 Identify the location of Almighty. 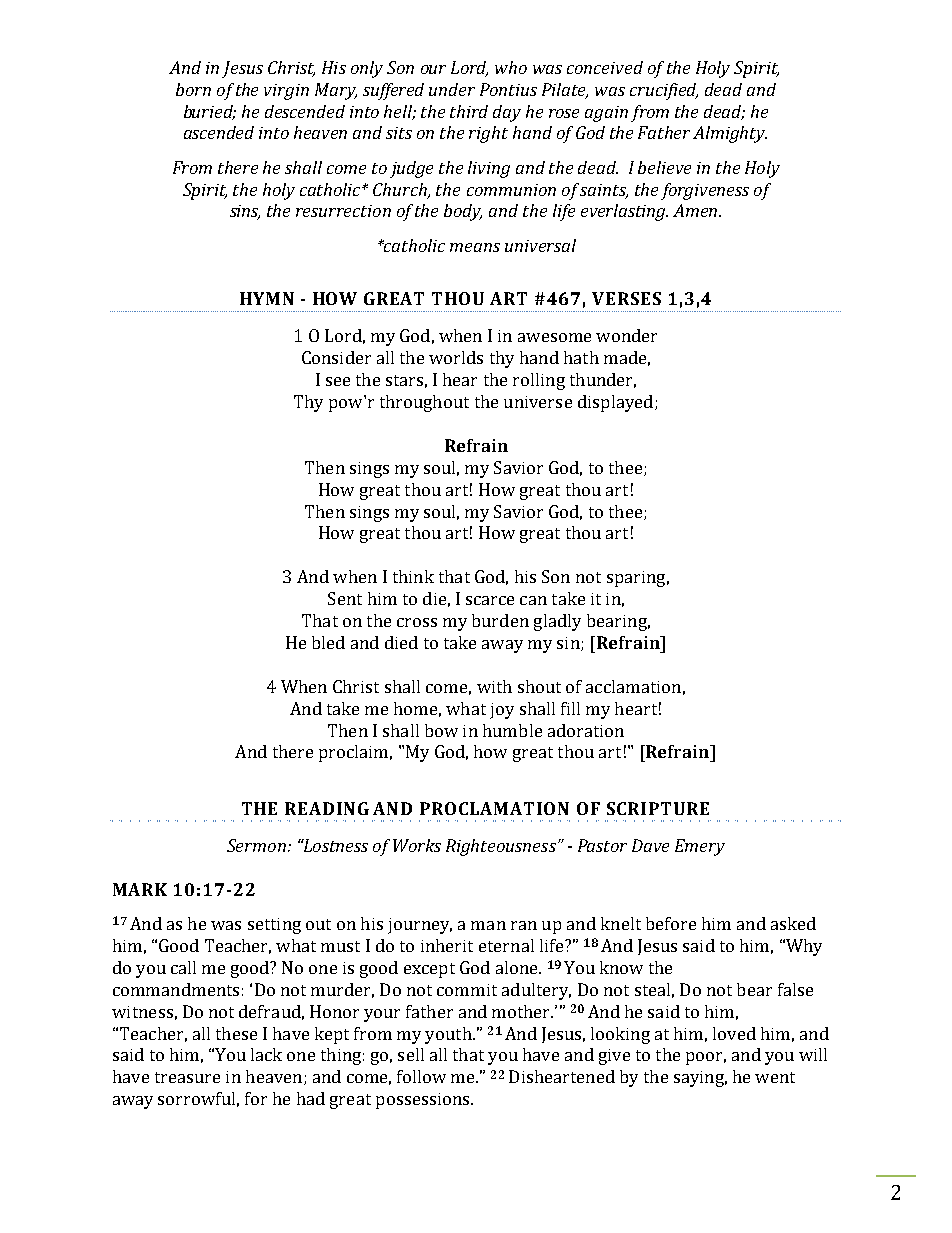
(730, 134).
